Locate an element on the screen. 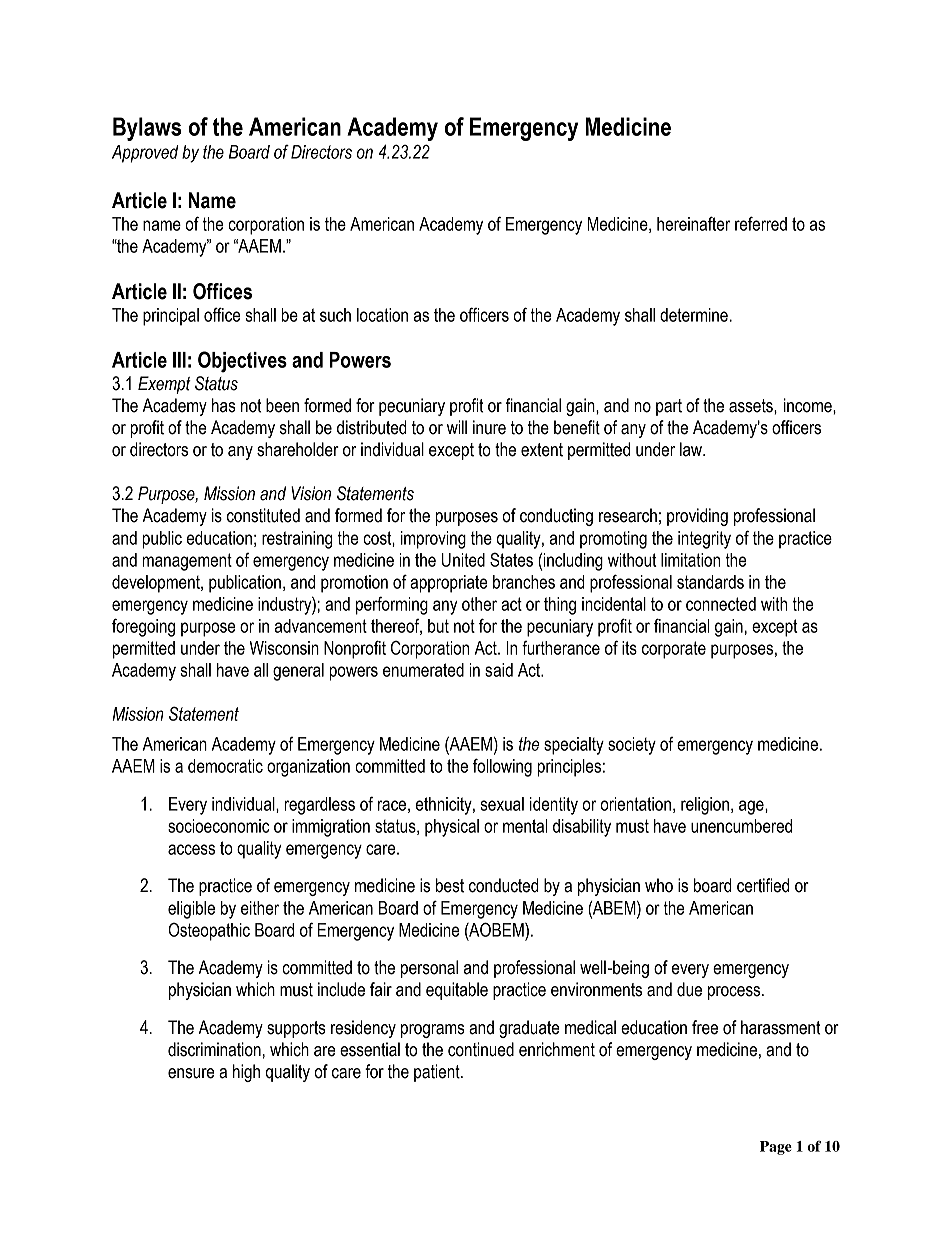 This screenshot has height=1233, width=952. high is located at coordinates (246, 1073).
